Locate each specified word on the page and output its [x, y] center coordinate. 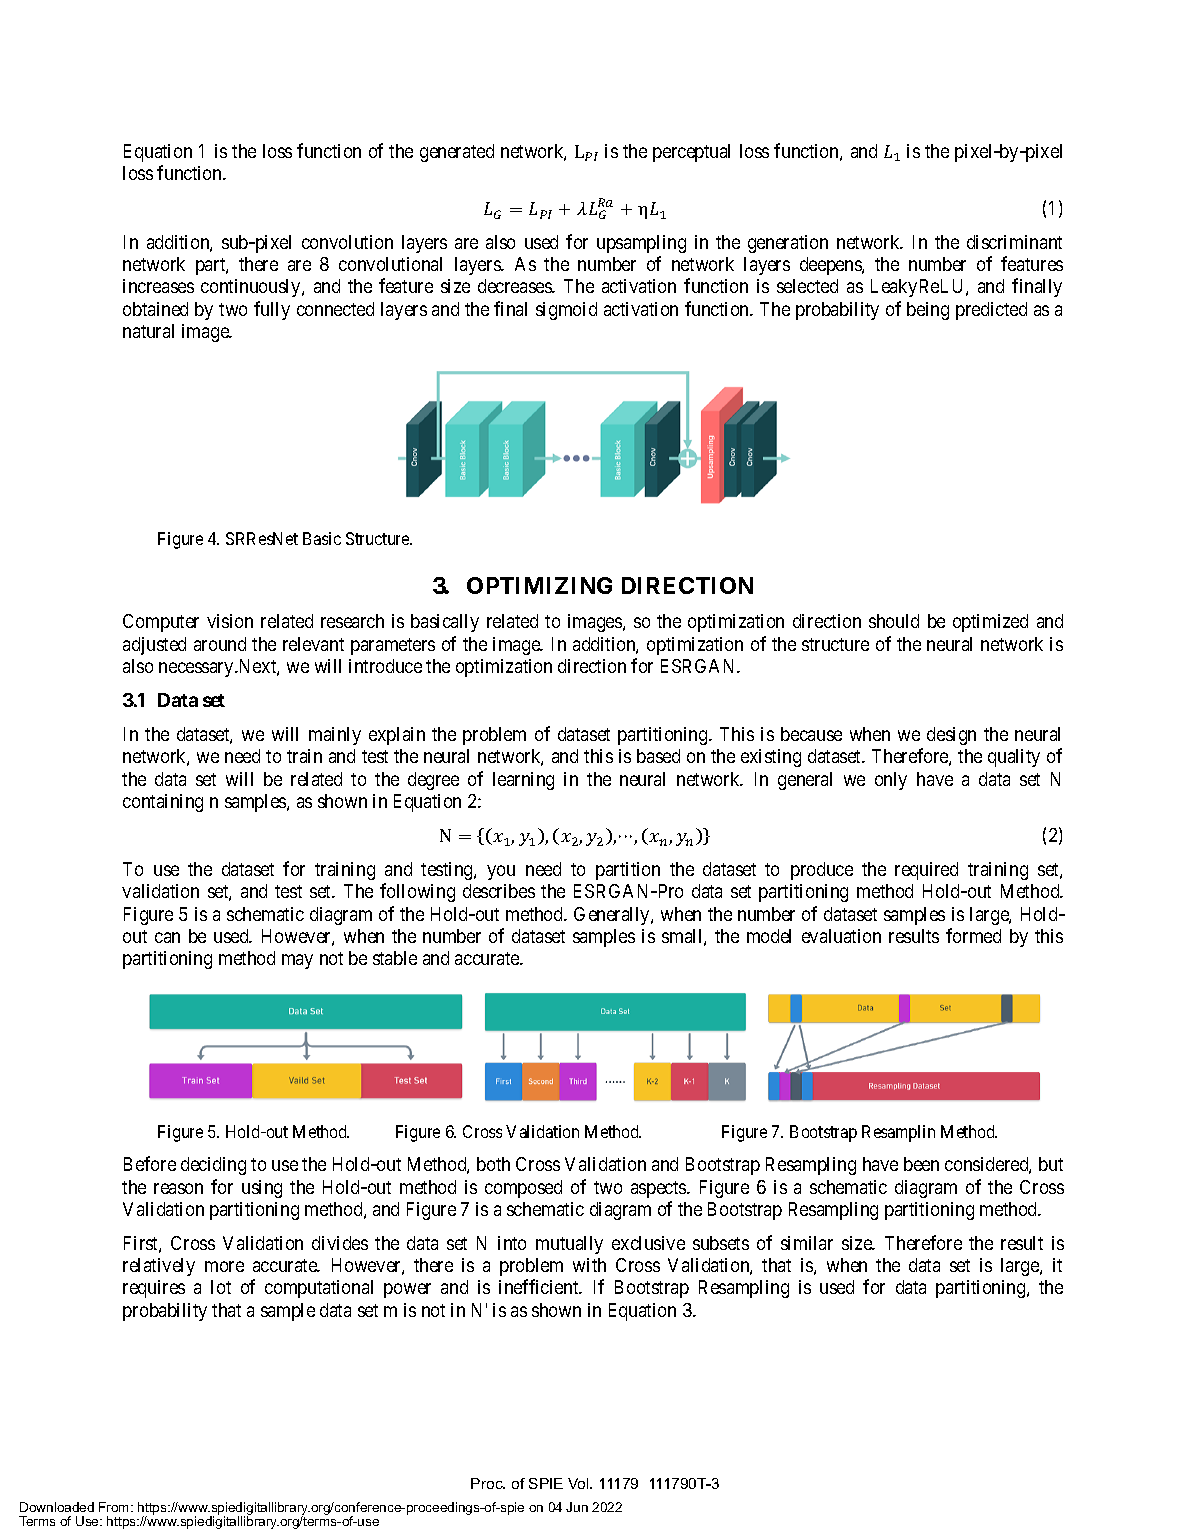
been [921, 1164]
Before [150, 1163]
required [926, 871]
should [894, 621]
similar [807, 1243]
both [493, 1164]
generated [457, 153]
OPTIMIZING [539, 585]
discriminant [1014, 242]
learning [523, 781]
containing [163, 803]
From [115, 1507]
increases [158, 286]
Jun [577, 1507]
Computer [161, 623]
